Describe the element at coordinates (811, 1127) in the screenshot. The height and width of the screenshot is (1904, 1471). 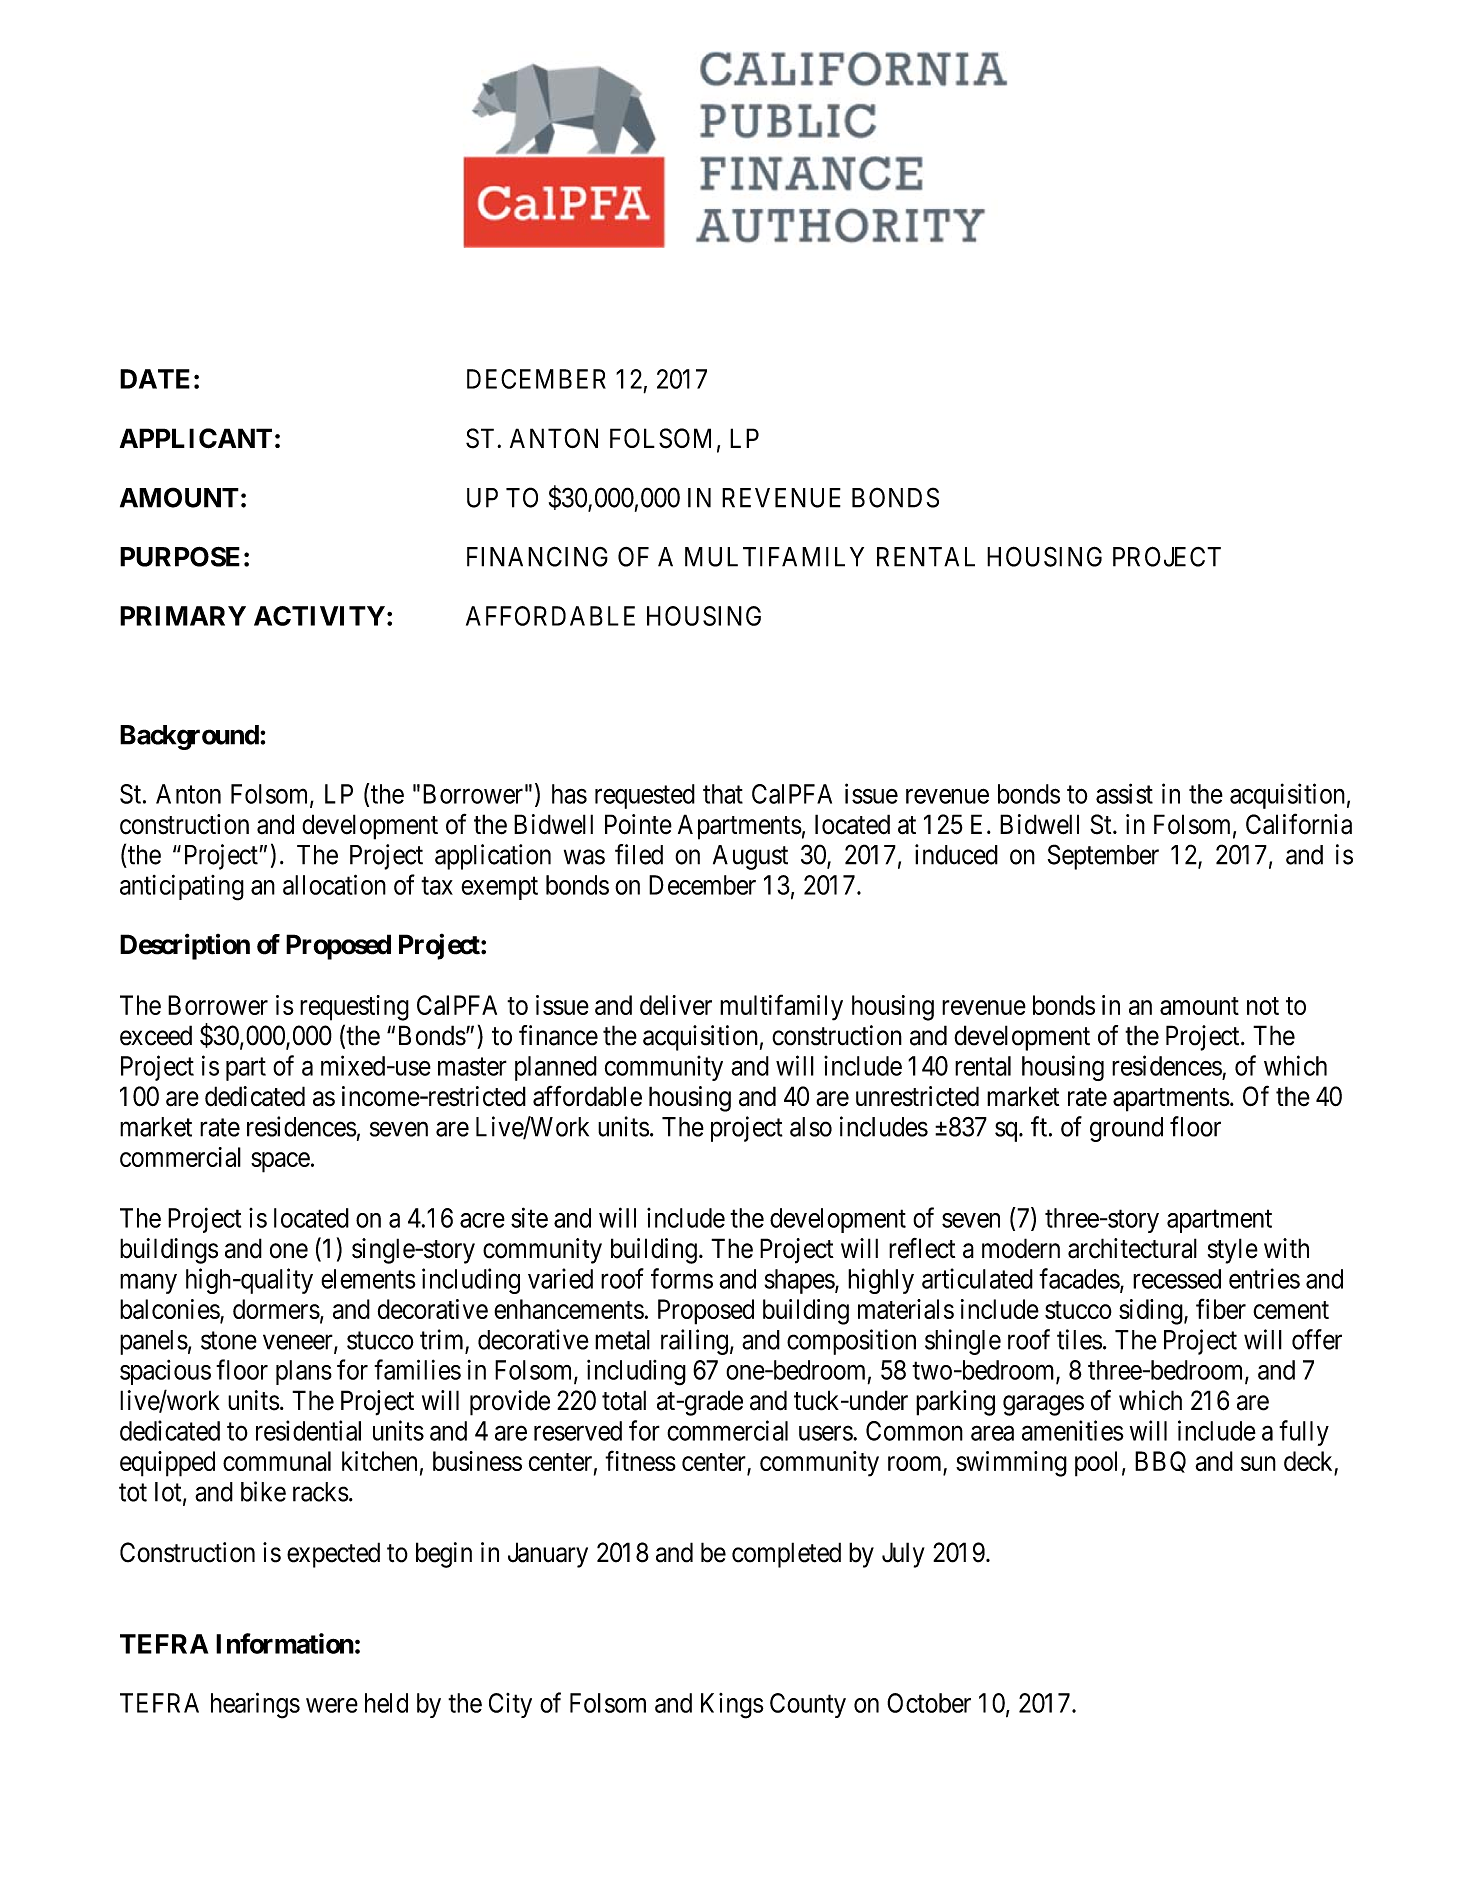
I see `also` at that location.
